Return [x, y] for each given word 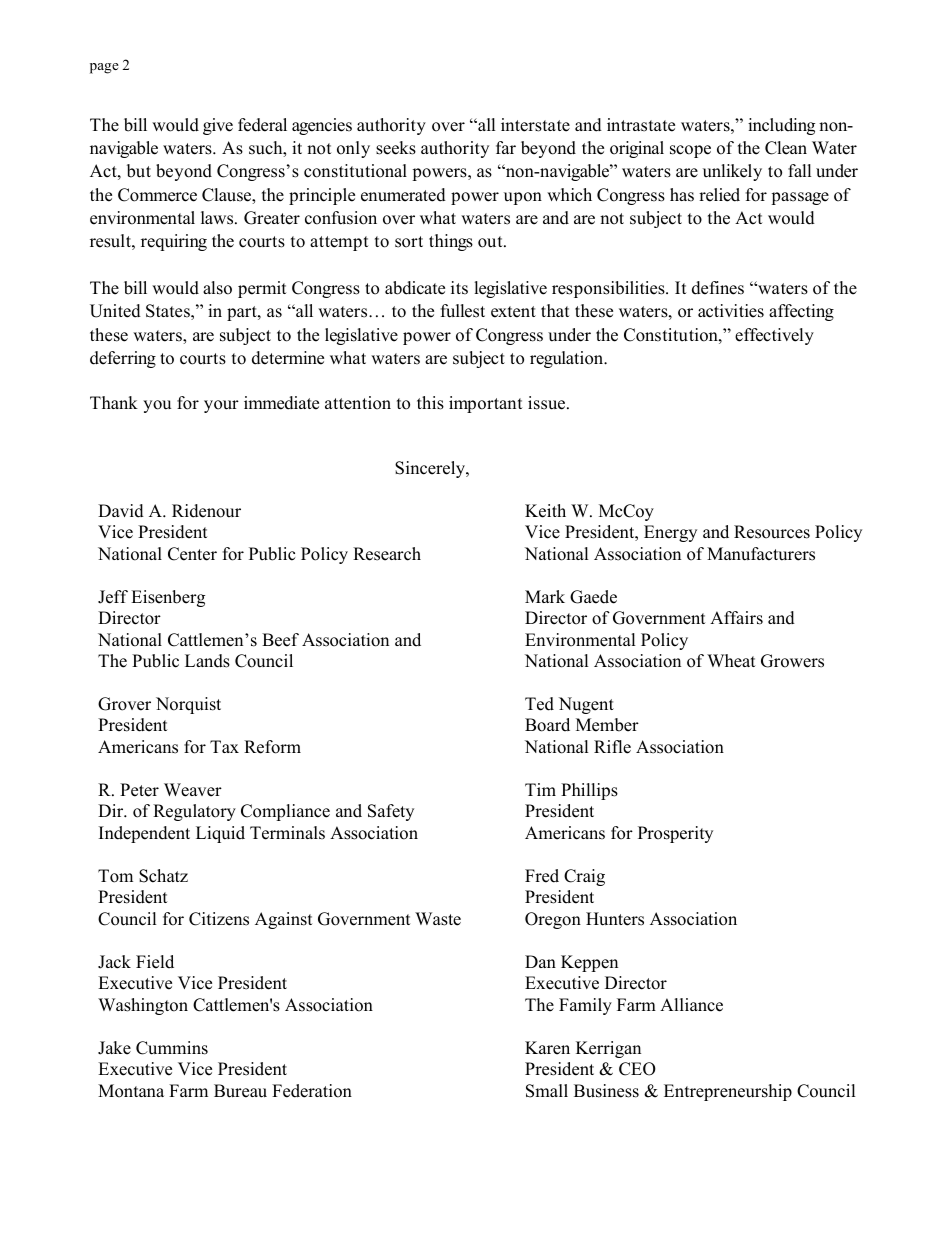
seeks [396, 148]
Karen [547, 1048]
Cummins [172, 1048]
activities [731, 311]
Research [387, 554]
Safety [391, 812]
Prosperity [675, 834]
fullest [463, 311]
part [243, 313]
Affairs [736, 618]
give [218, 126]
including [781, 126]
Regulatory [194, 812]
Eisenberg [168, 598]
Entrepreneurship [728, 1092]
